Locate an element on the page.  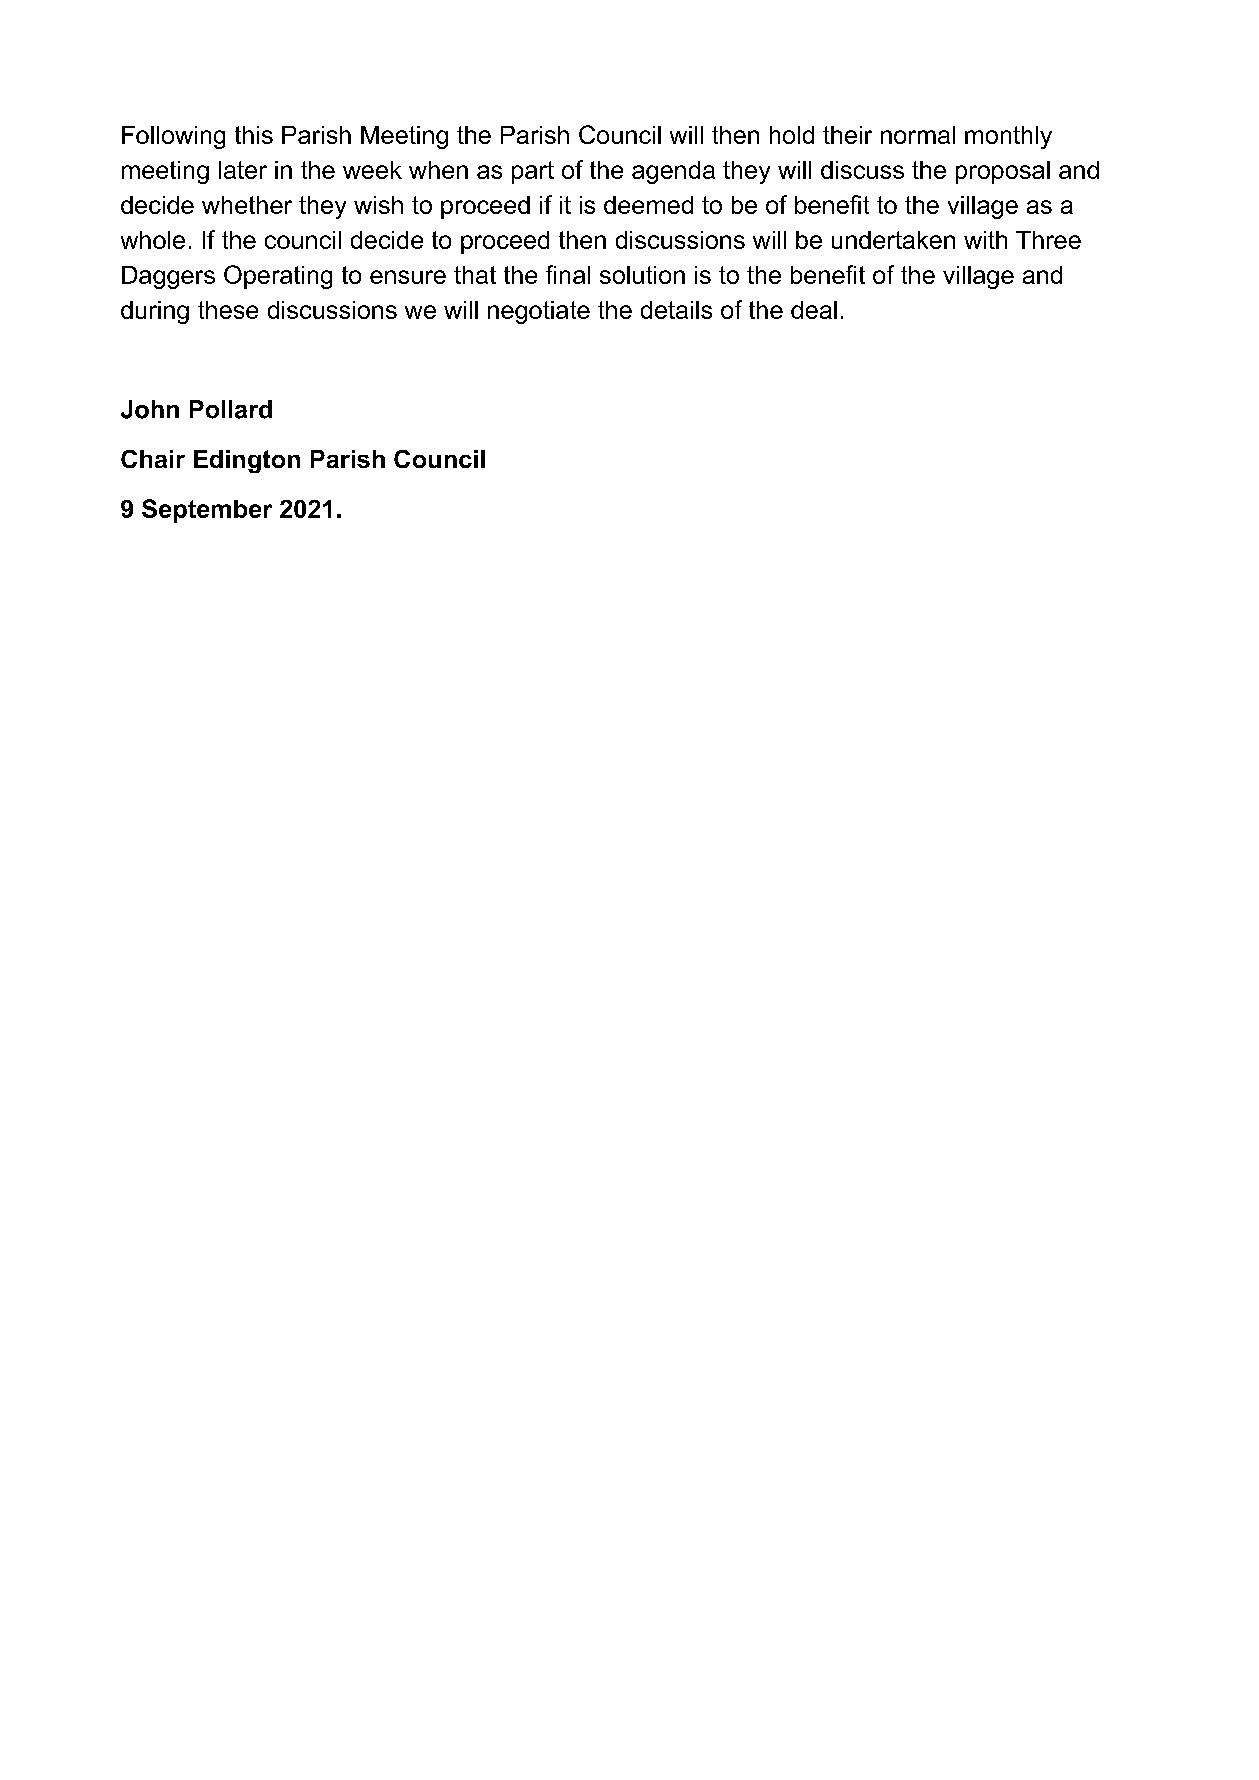
part is located at coordinates (533, 172).
